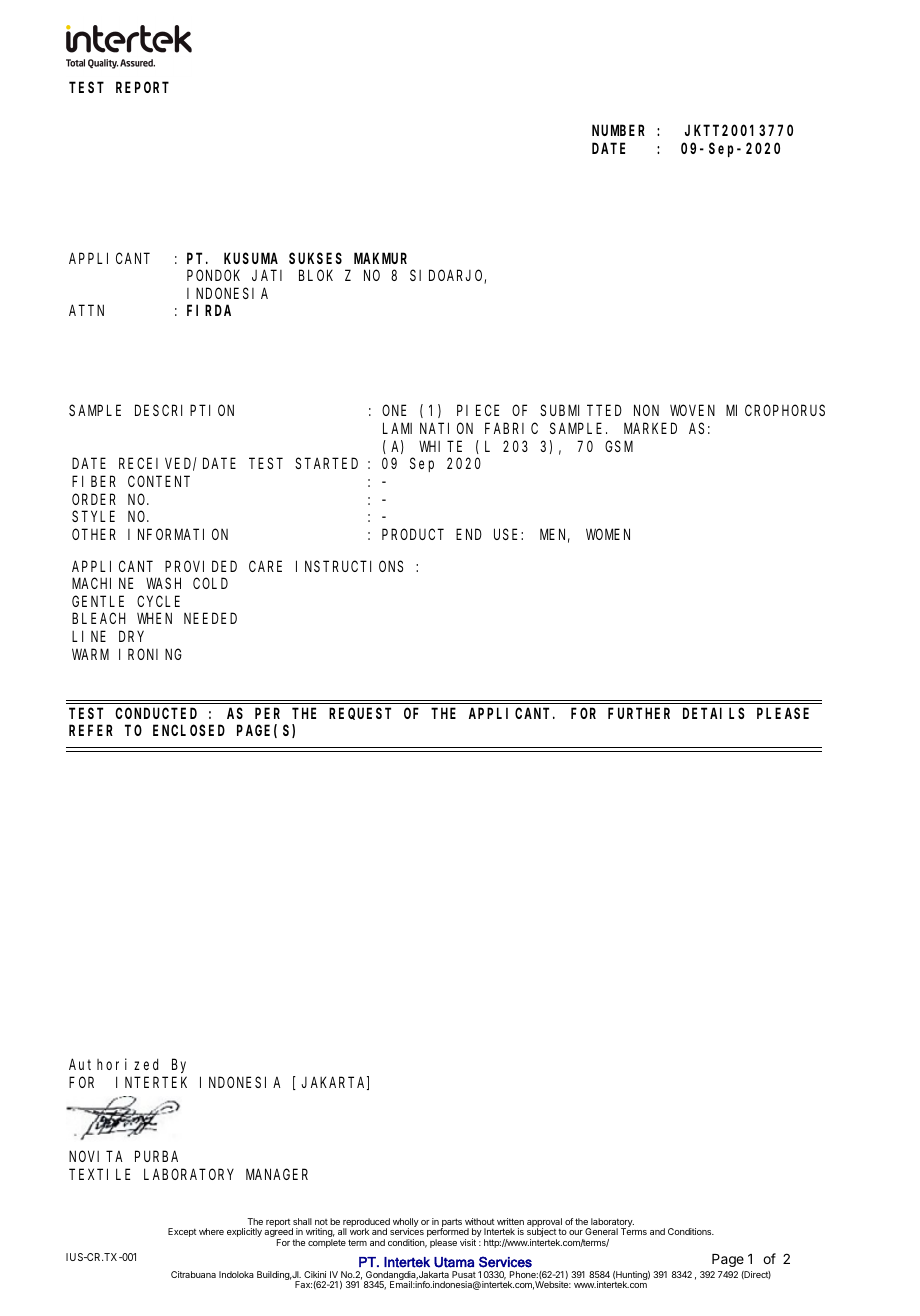  I want to click on DETAILS, so click(714, 713).
